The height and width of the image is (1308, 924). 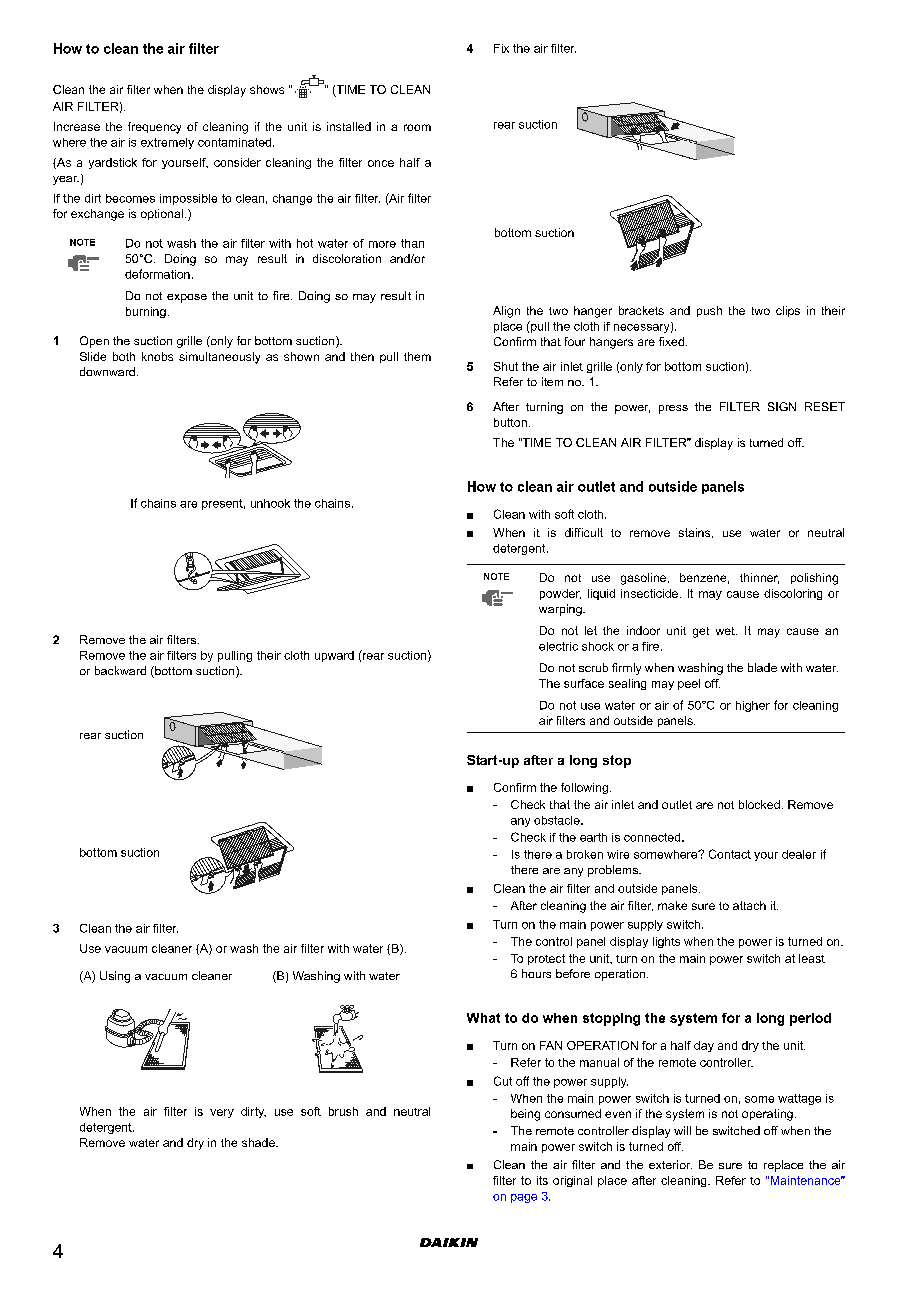 What do you see at coordinates (146, 312) in the image?
I see `burning` at bounding box center [146, 312].
